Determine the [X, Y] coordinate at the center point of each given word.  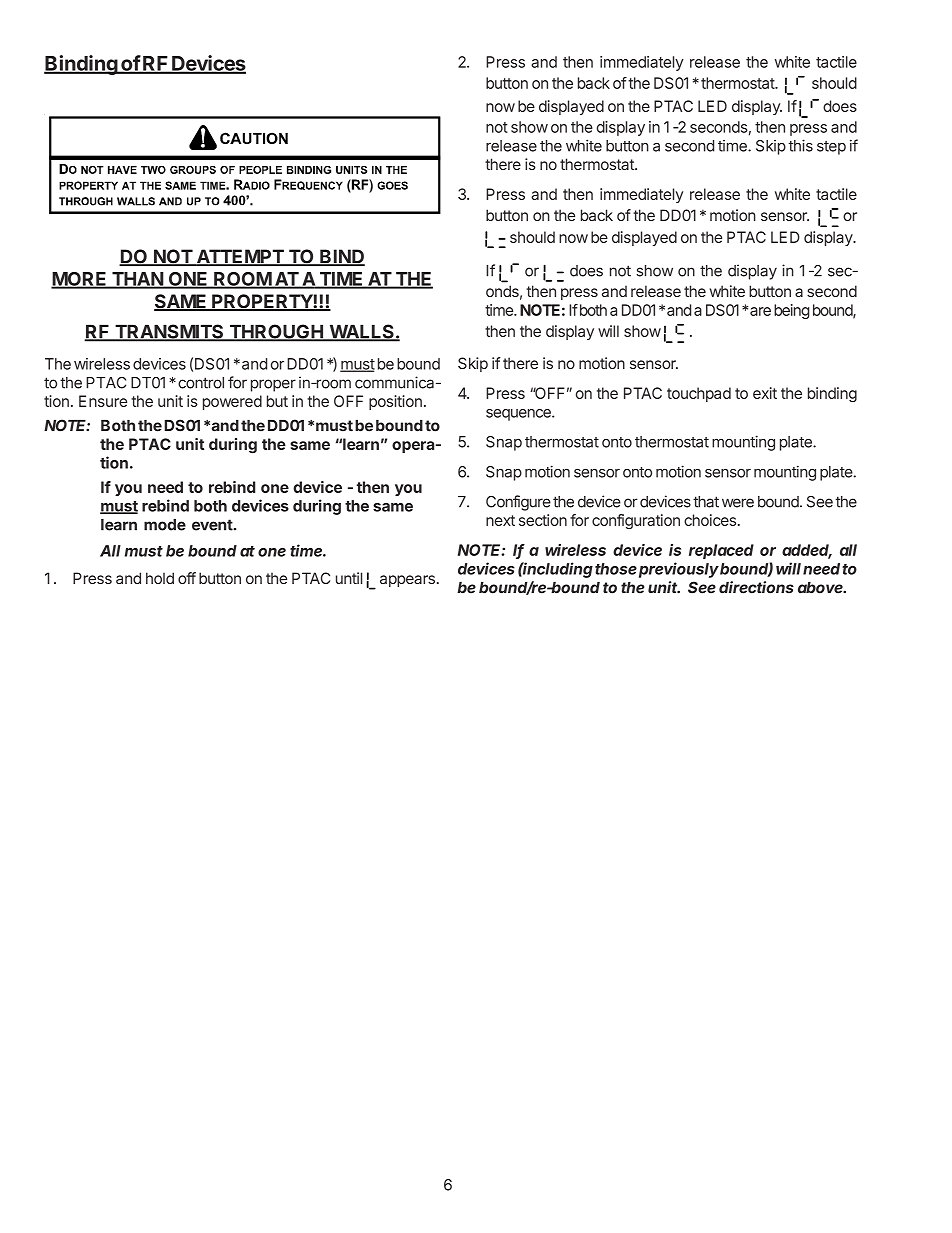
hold [160, 578]
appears [407, 581]
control [201, 383]
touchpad [699, 394]
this [800, 145]
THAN [137, 280]
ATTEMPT [240, 257]
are [760, 311]
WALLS [361, 332]
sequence [519, 415]
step [831, 148]
